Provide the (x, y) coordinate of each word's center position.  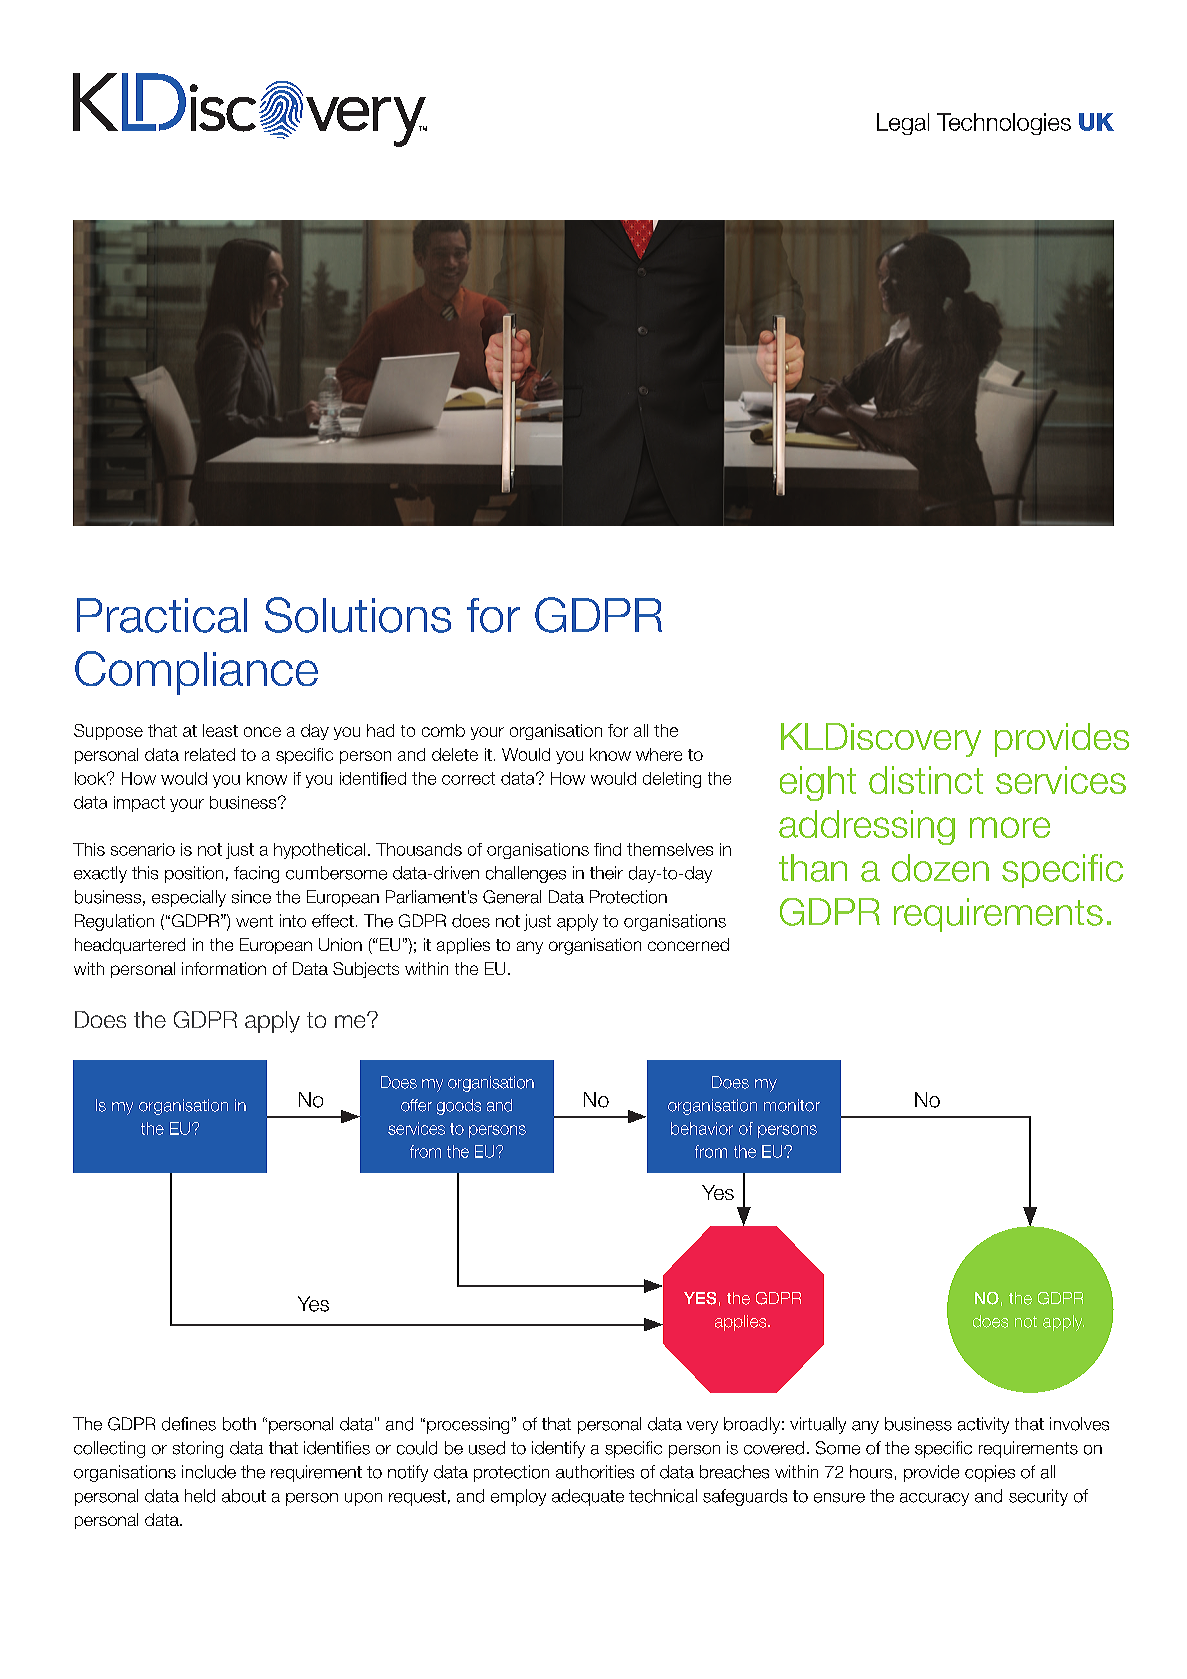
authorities (595, 1472)
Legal (903, 124)
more (1010, 827)
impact (139, 804)
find (607, 849)
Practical (162, 615)
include (209, 1472)
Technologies (1004, 124)
